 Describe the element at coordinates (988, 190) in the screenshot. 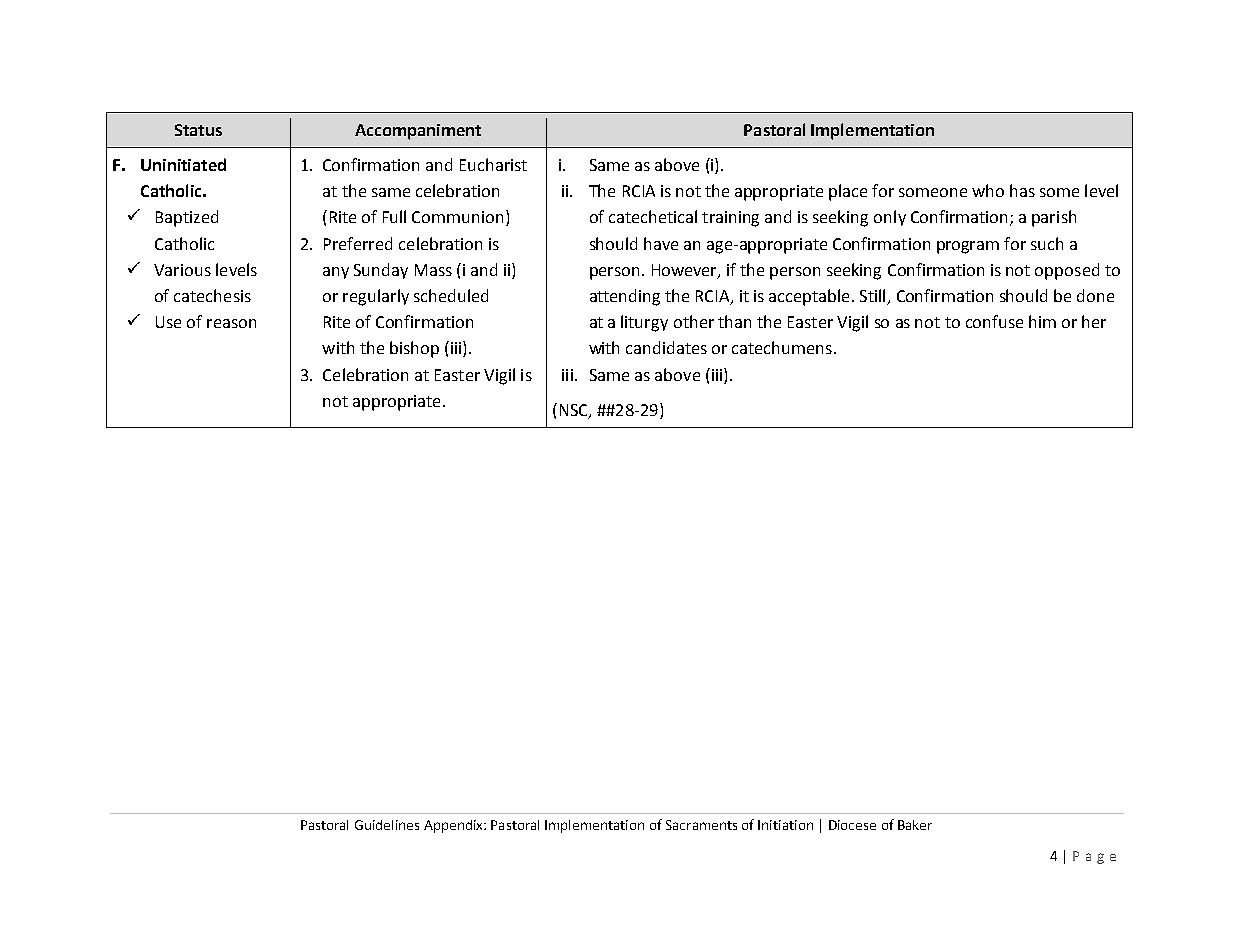

I see `who` at that location.
